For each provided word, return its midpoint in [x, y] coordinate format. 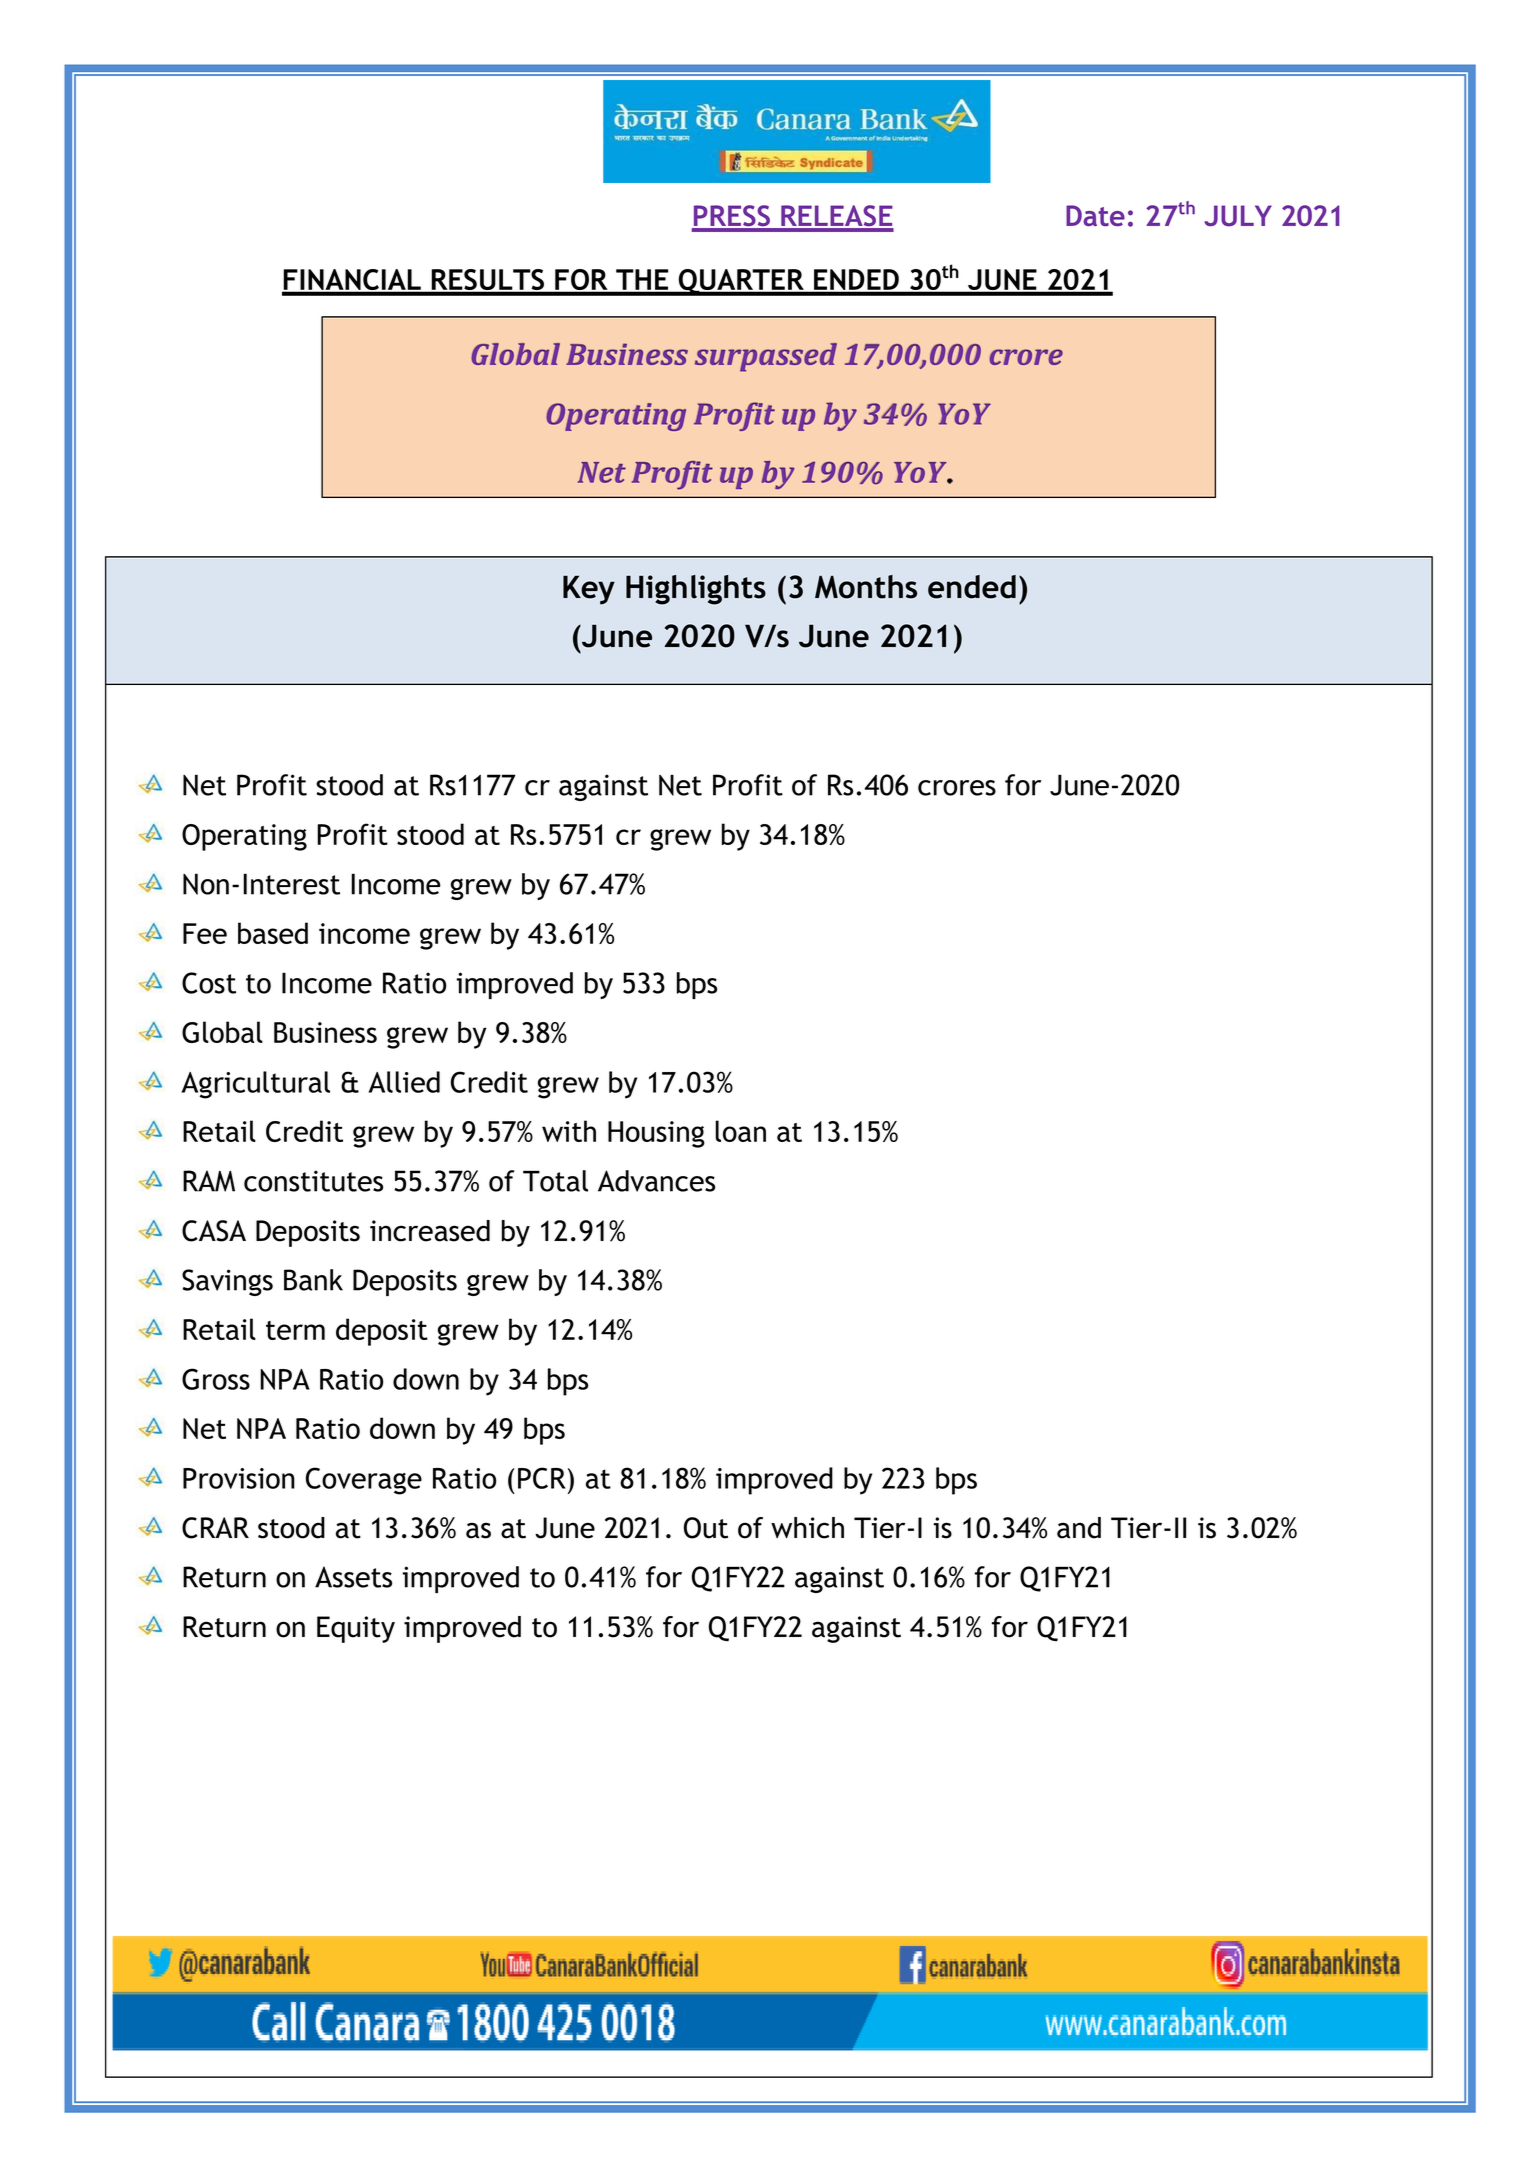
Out [706, 1528]
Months [866, 587]
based [273, 933]
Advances [656, 1181]
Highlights [696, 590]
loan [740, 1131]
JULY [1238, 216]
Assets [353, 1577]
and [1079, 1528]
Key [589, 590]
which [807, 1528]
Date [1095, 215]
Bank [313, 1280]
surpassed [766, 357]
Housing [656, 1134]
